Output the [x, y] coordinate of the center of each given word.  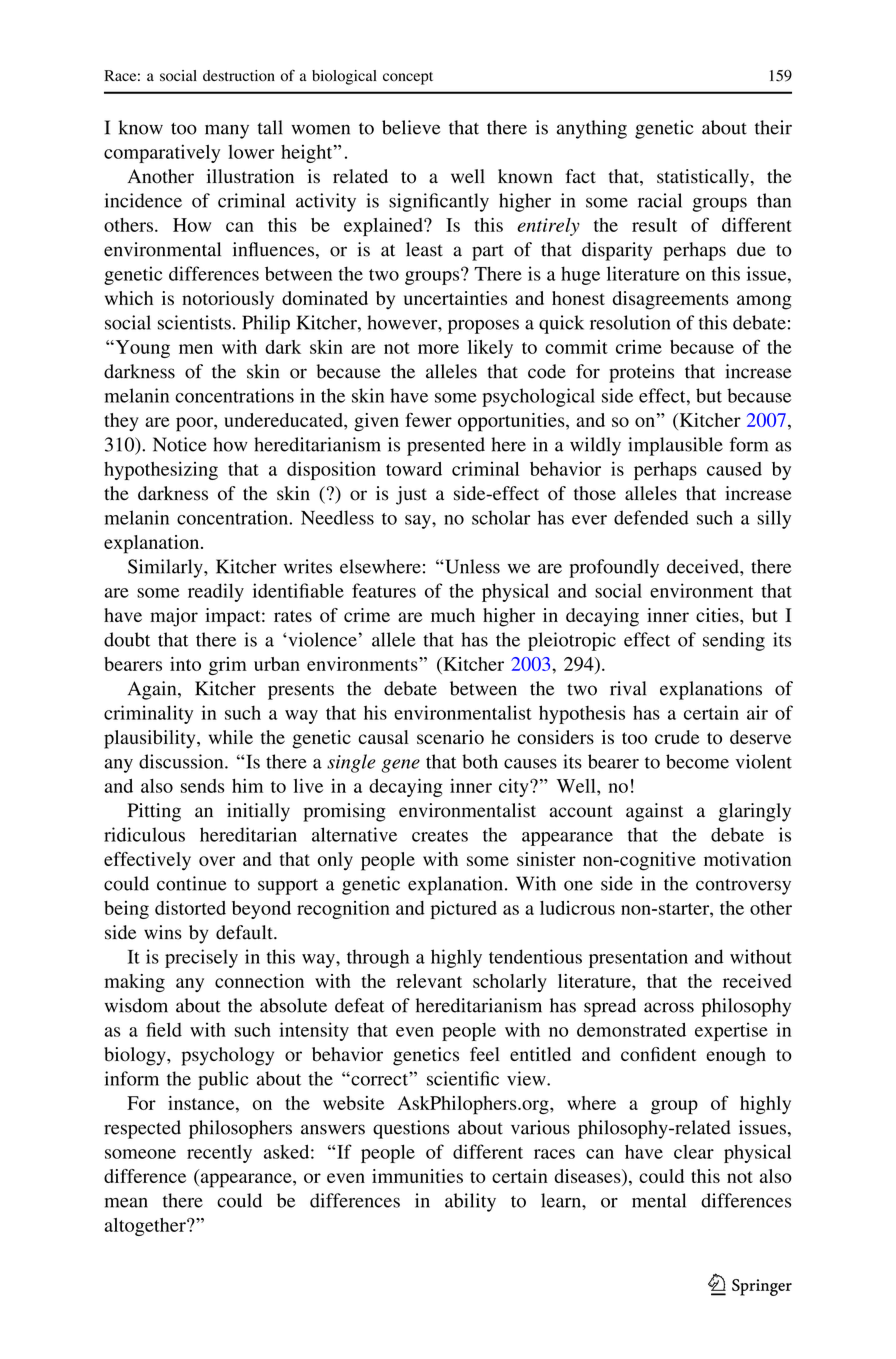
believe [411, 127]
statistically [704, 178]
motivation [747, 859]
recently [219, 1154]
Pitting [154, 812]
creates [440, 836]
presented [446, 446]
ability [470, 1202]
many [227, 131]
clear [694, 1152]
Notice [180, 444]
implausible [675, 446]
